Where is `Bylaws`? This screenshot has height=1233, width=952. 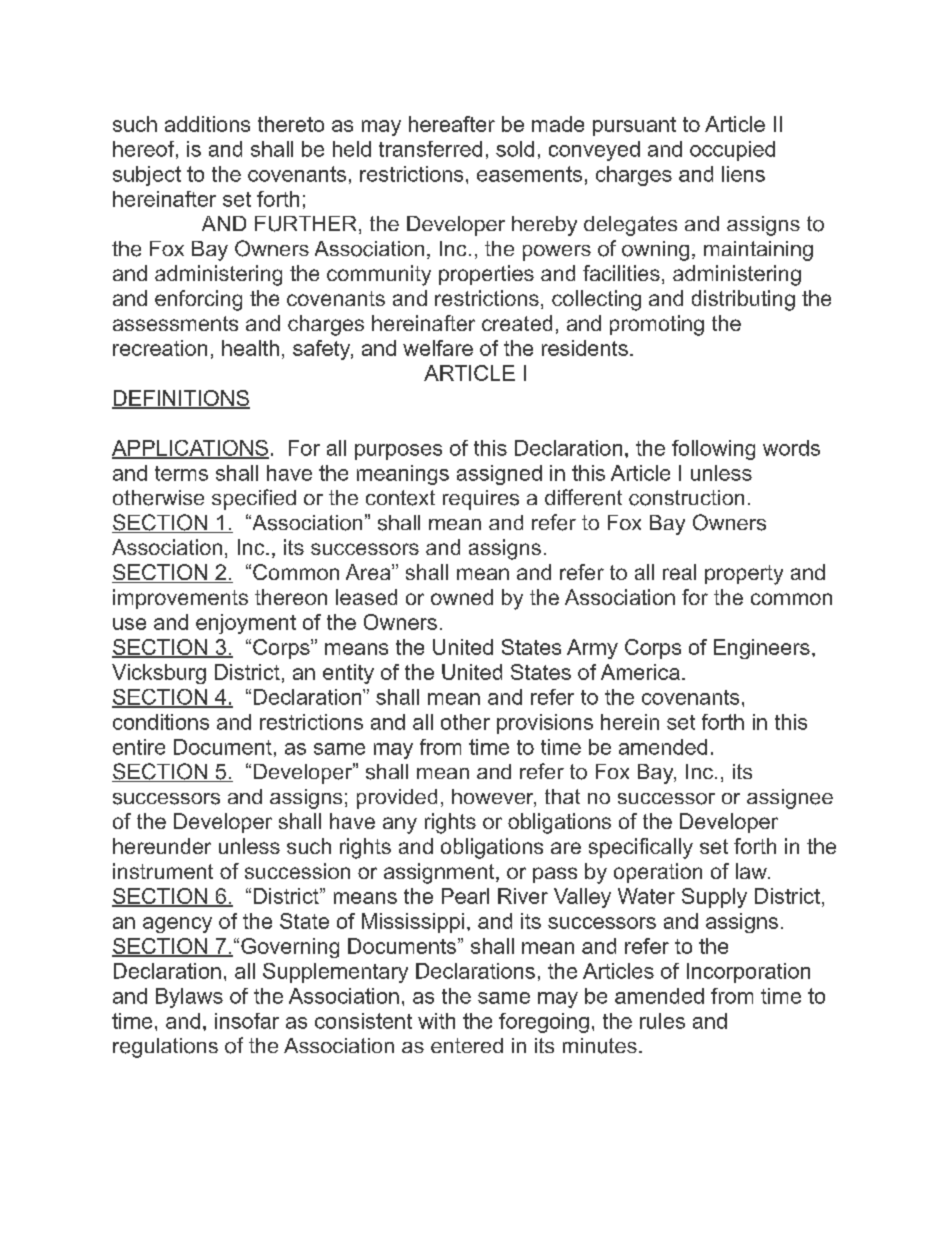 Bylaws is located at coordinates (189, 998).
